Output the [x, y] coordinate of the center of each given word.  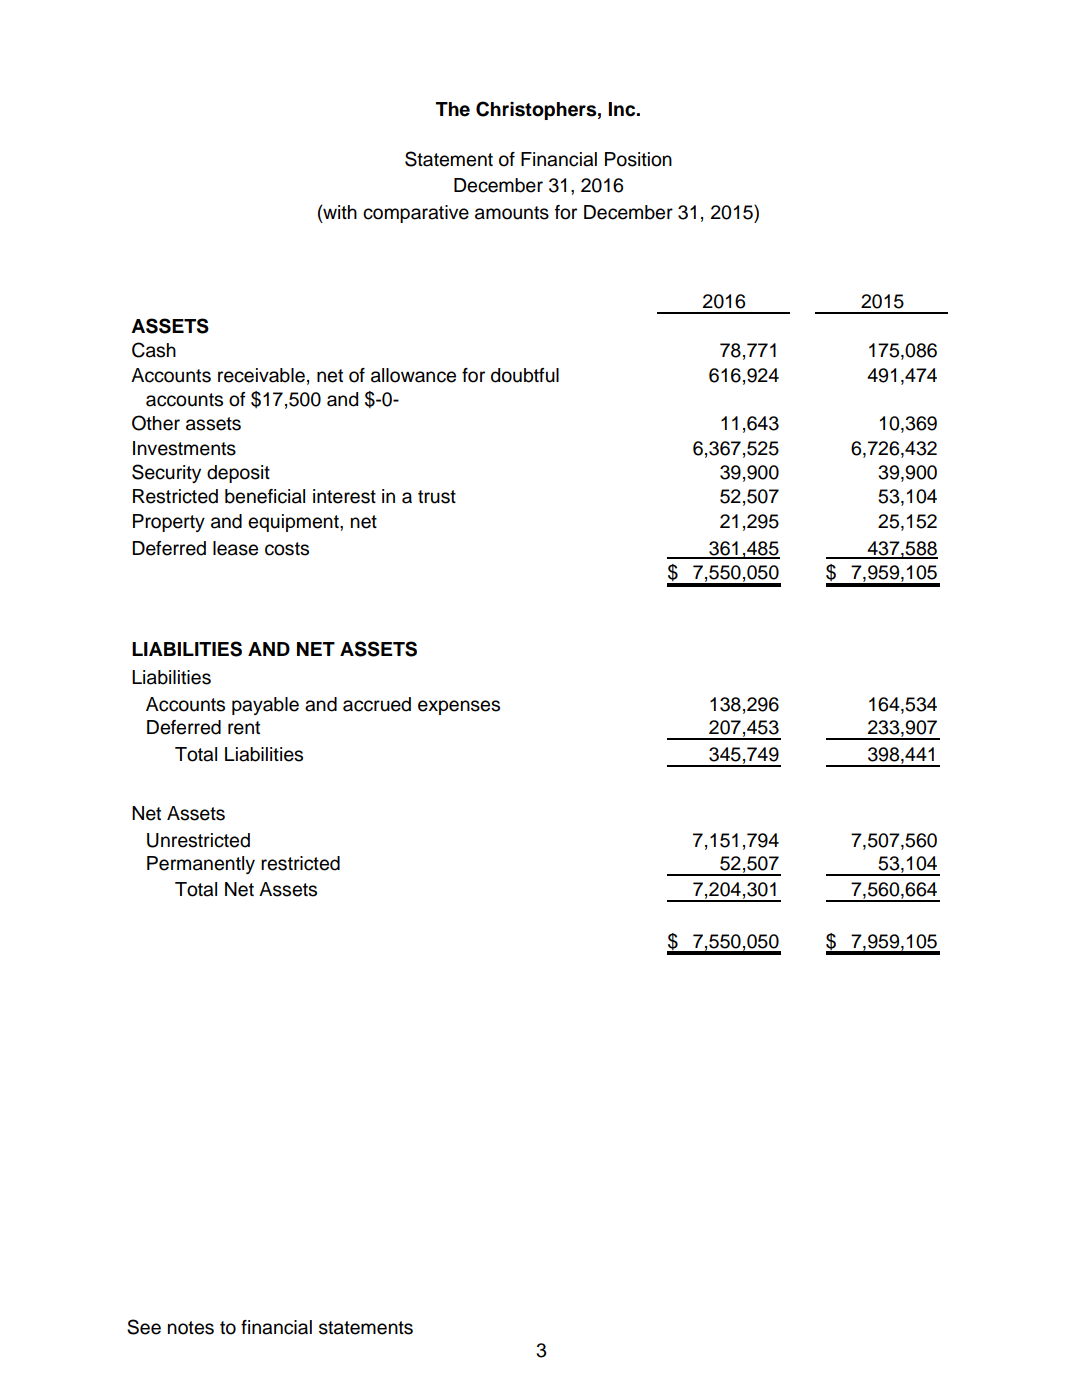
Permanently [201, 865]
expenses [459, 707]
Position [638, 159]
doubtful [525, 375]
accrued [377, 704]
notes [191, 1328]
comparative [416, 214]
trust [437, 497]
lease [235, 548]
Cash [154, 350]
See [144, 1327]
